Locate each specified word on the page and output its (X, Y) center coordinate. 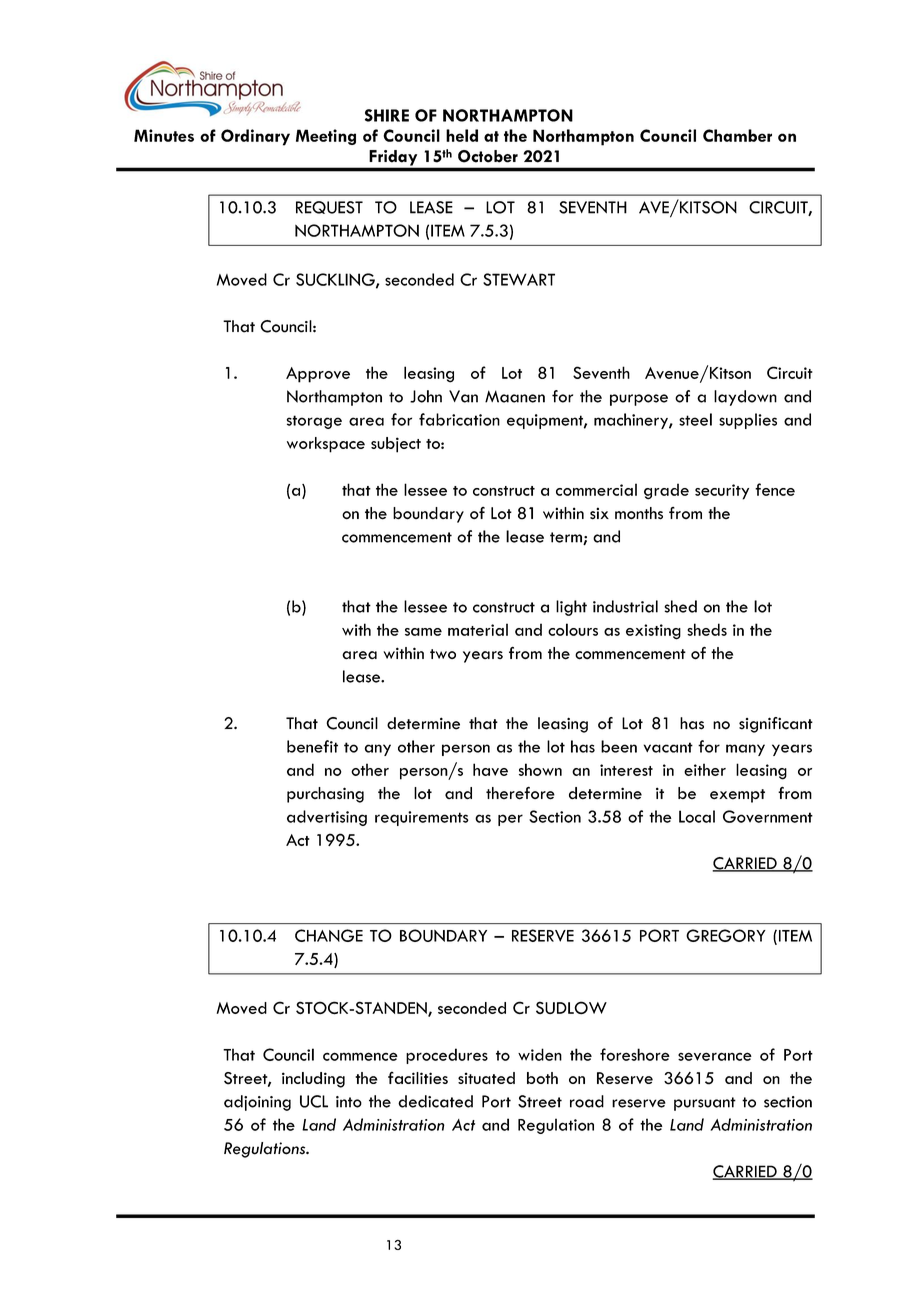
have (490, 769)
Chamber (737, 135)
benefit (312, 746)
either (705, 769)
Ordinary (255, 137)
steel (695, 419)
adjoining (257, 1103)
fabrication (459, 419)
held (462, 135)
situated (486, 1078)
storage (314, 422)
